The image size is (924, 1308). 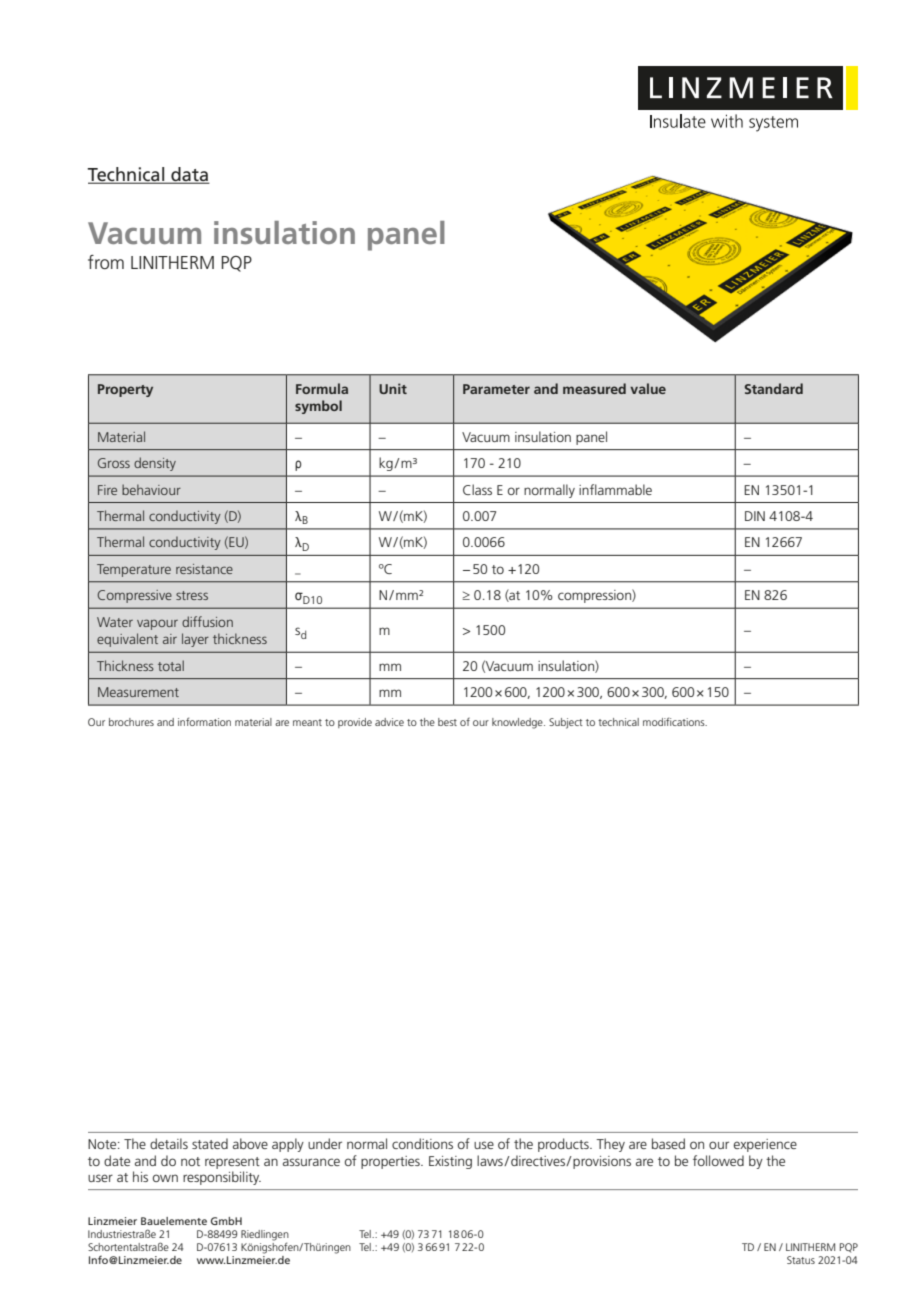 What do you see at coordinates (138, 692) in the screenshot?
I see `Measurement` at bounding box center [138, 692].
